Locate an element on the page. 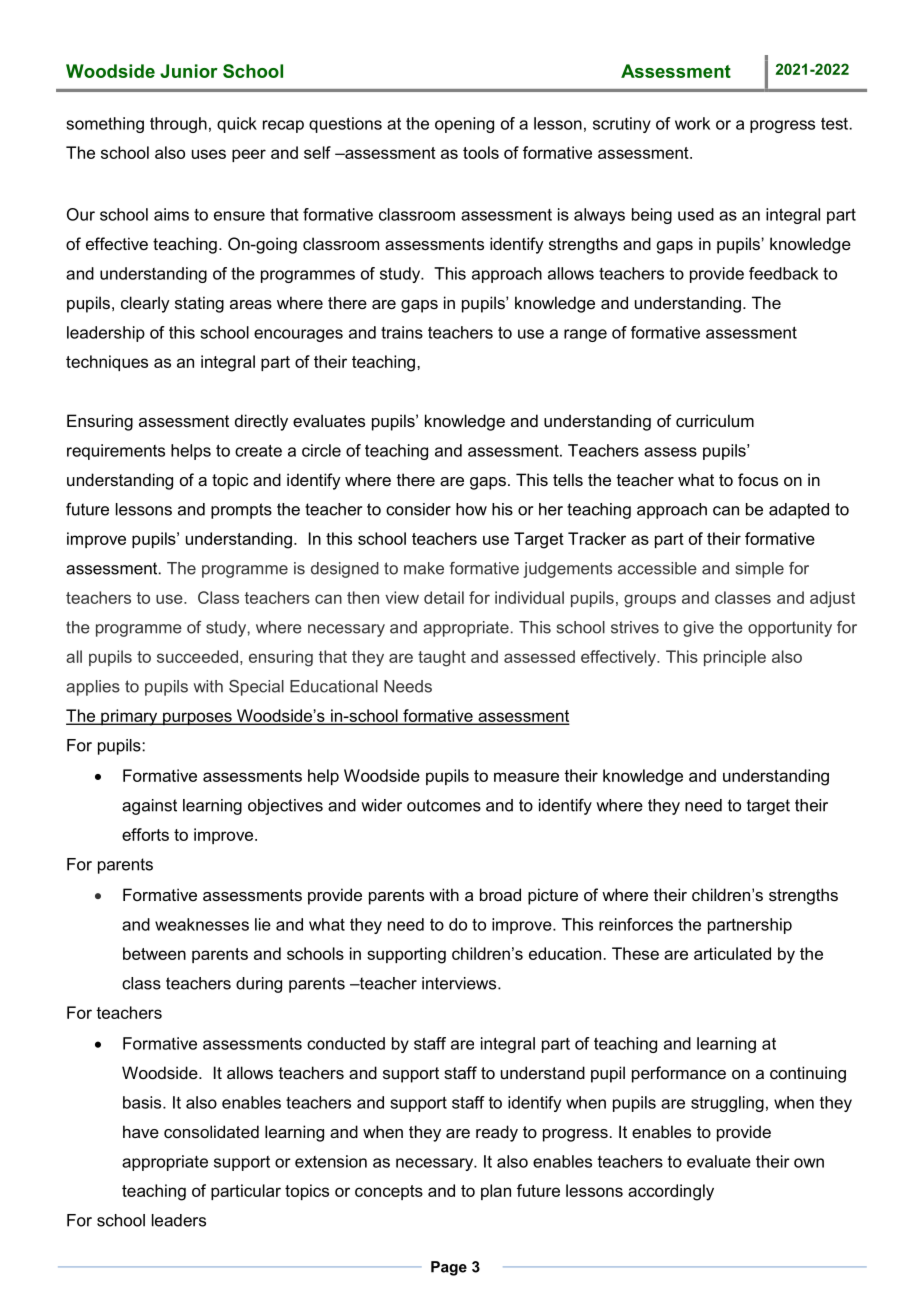 Image resolution: width=924 pixels, height=1308 pixels. prompts is located at coordinates (241, 511).
